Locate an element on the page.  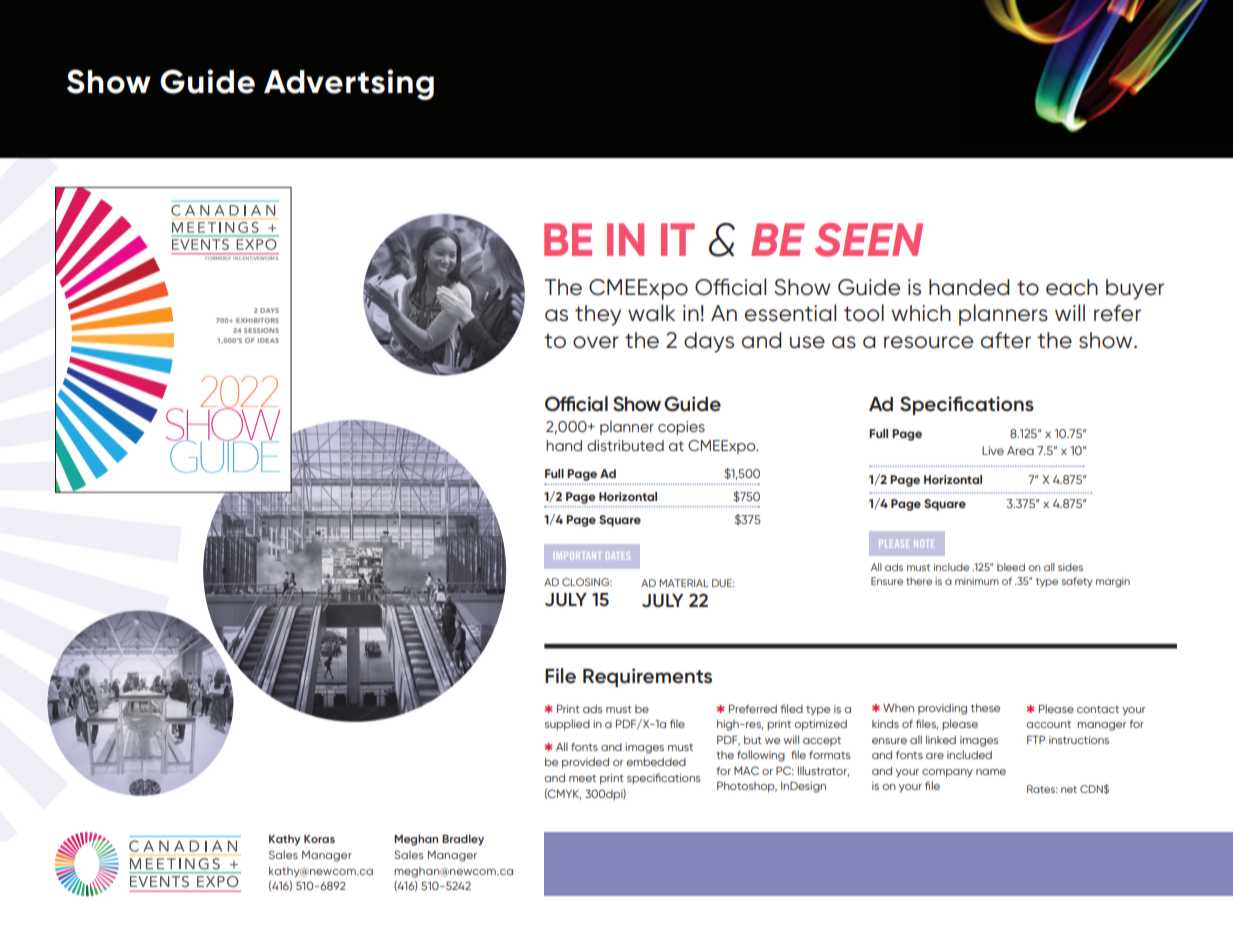
MATERIAL is located at coordinates (683, 583).
